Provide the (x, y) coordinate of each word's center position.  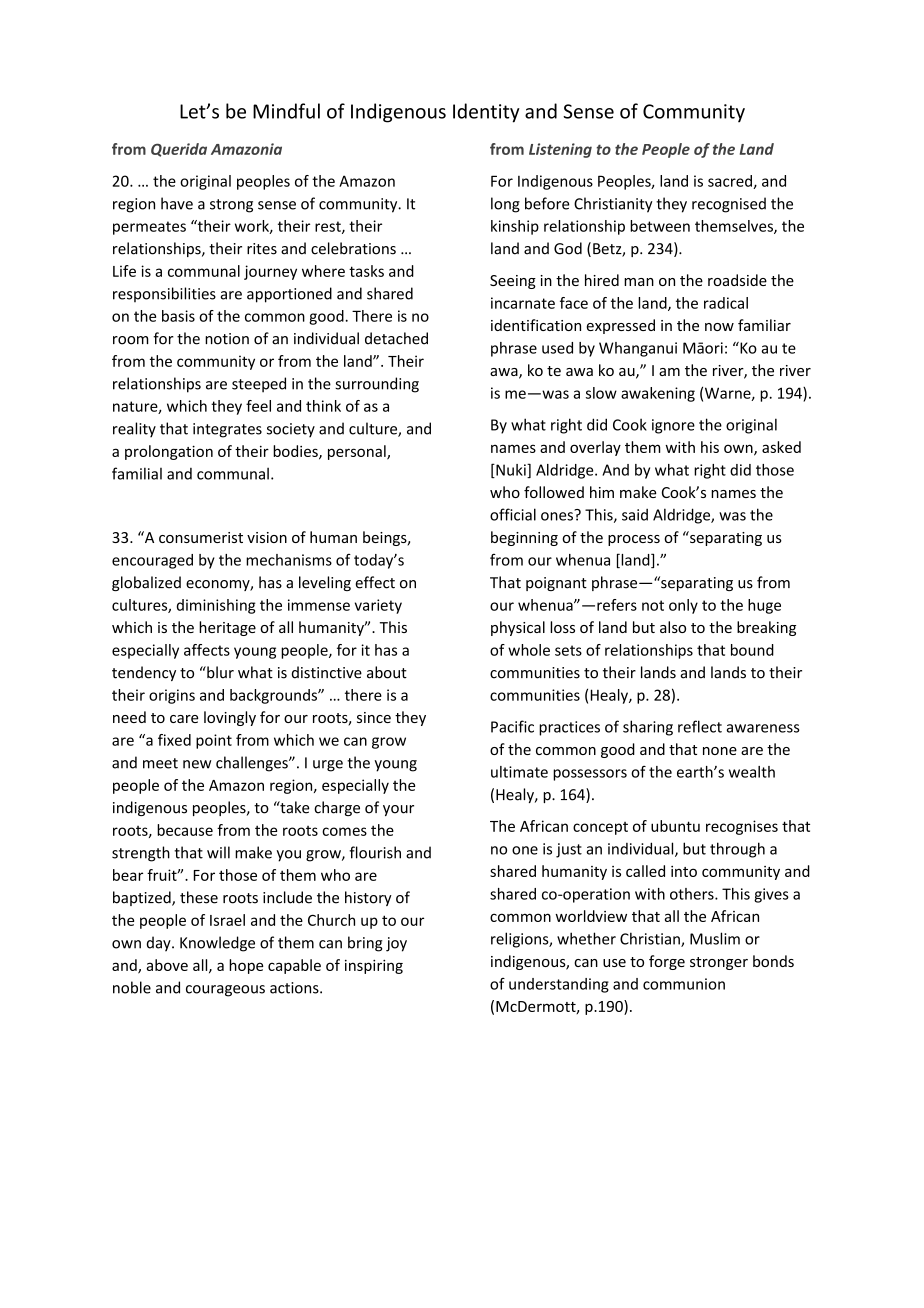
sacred (731, 182)
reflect (700, 726)
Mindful (286, 111)
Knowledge (217, 944)
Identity (486, 113)
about (387, 672)
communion (684, 984)
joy (396, 944)
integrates (227, 430)
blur (219, 672)
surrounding (377, 385)
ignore (673, 426)
